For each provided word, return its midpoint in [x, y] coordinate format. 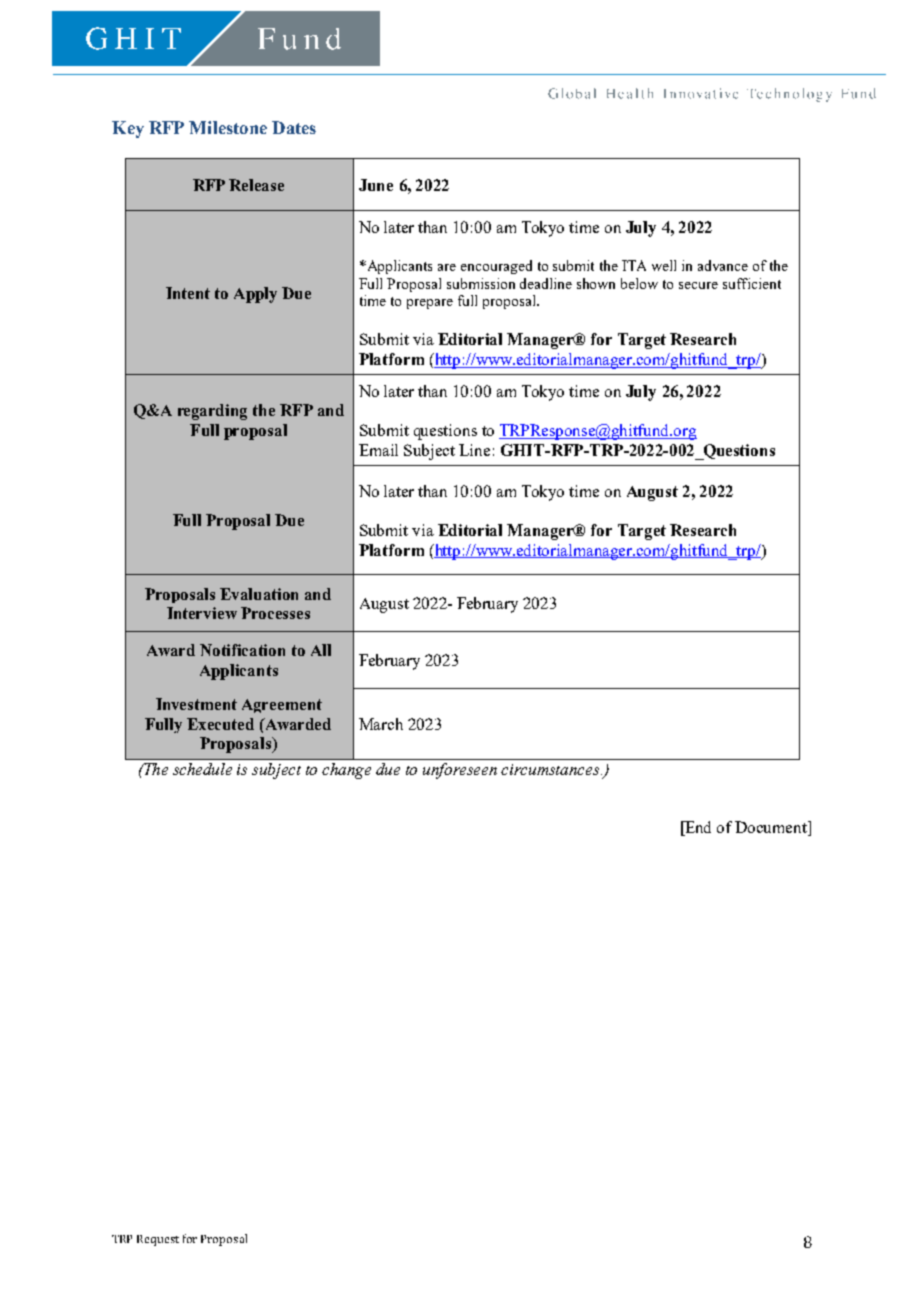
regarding [212, 412]
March [381, 724]
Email [378, 450]
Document [772, 828]
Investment [196, 704]
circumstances [551, 769]
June [376, 185]
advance [723, 265]
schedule [202, 769]
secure [698, 285]
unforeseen [460, 771]
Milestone [228, 127]
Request [158, 1240]
